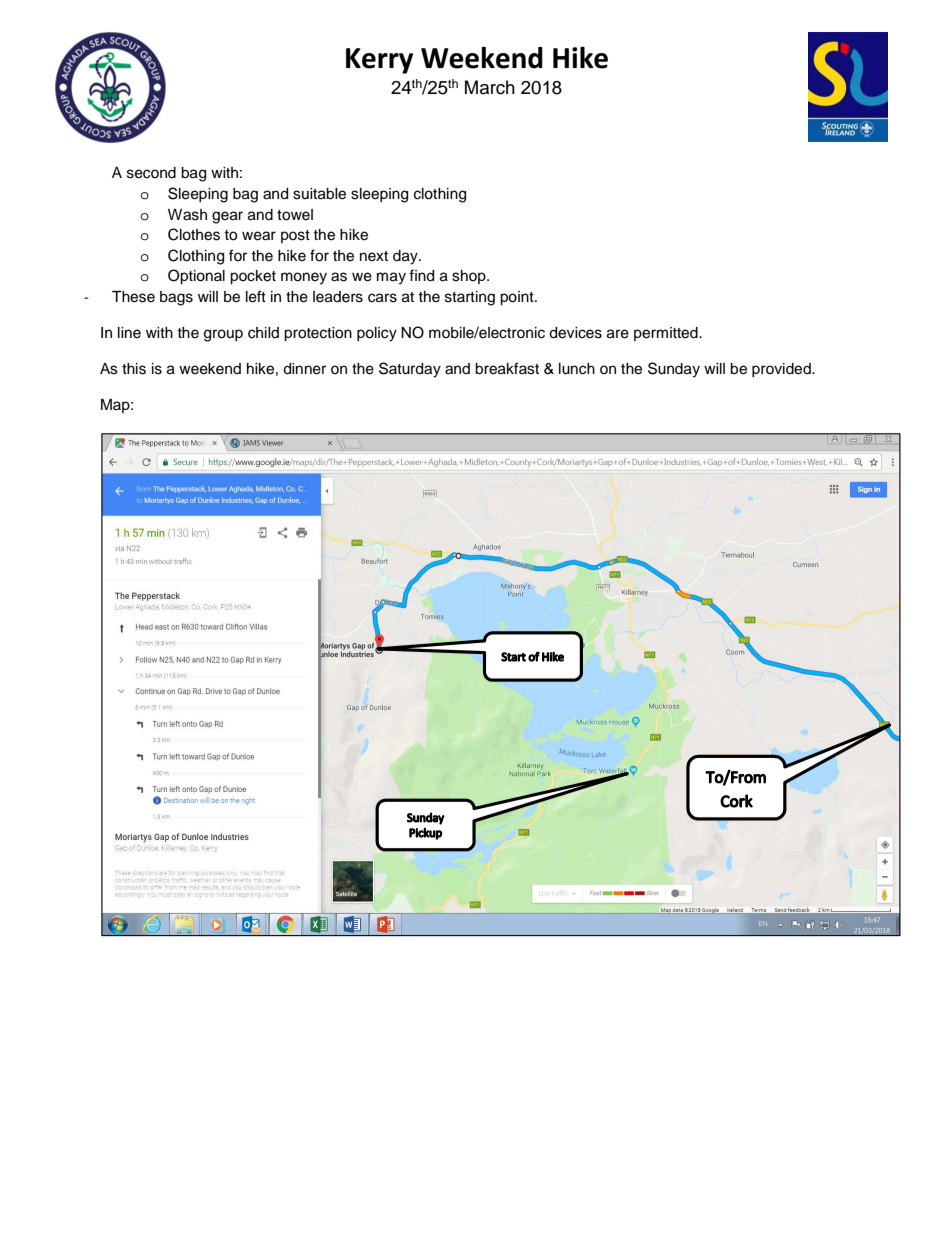 This image has width=952, height=1233. What do you see at coordinates (518, 298) in the image?
I see `point` at bounding box center [518, 298].
